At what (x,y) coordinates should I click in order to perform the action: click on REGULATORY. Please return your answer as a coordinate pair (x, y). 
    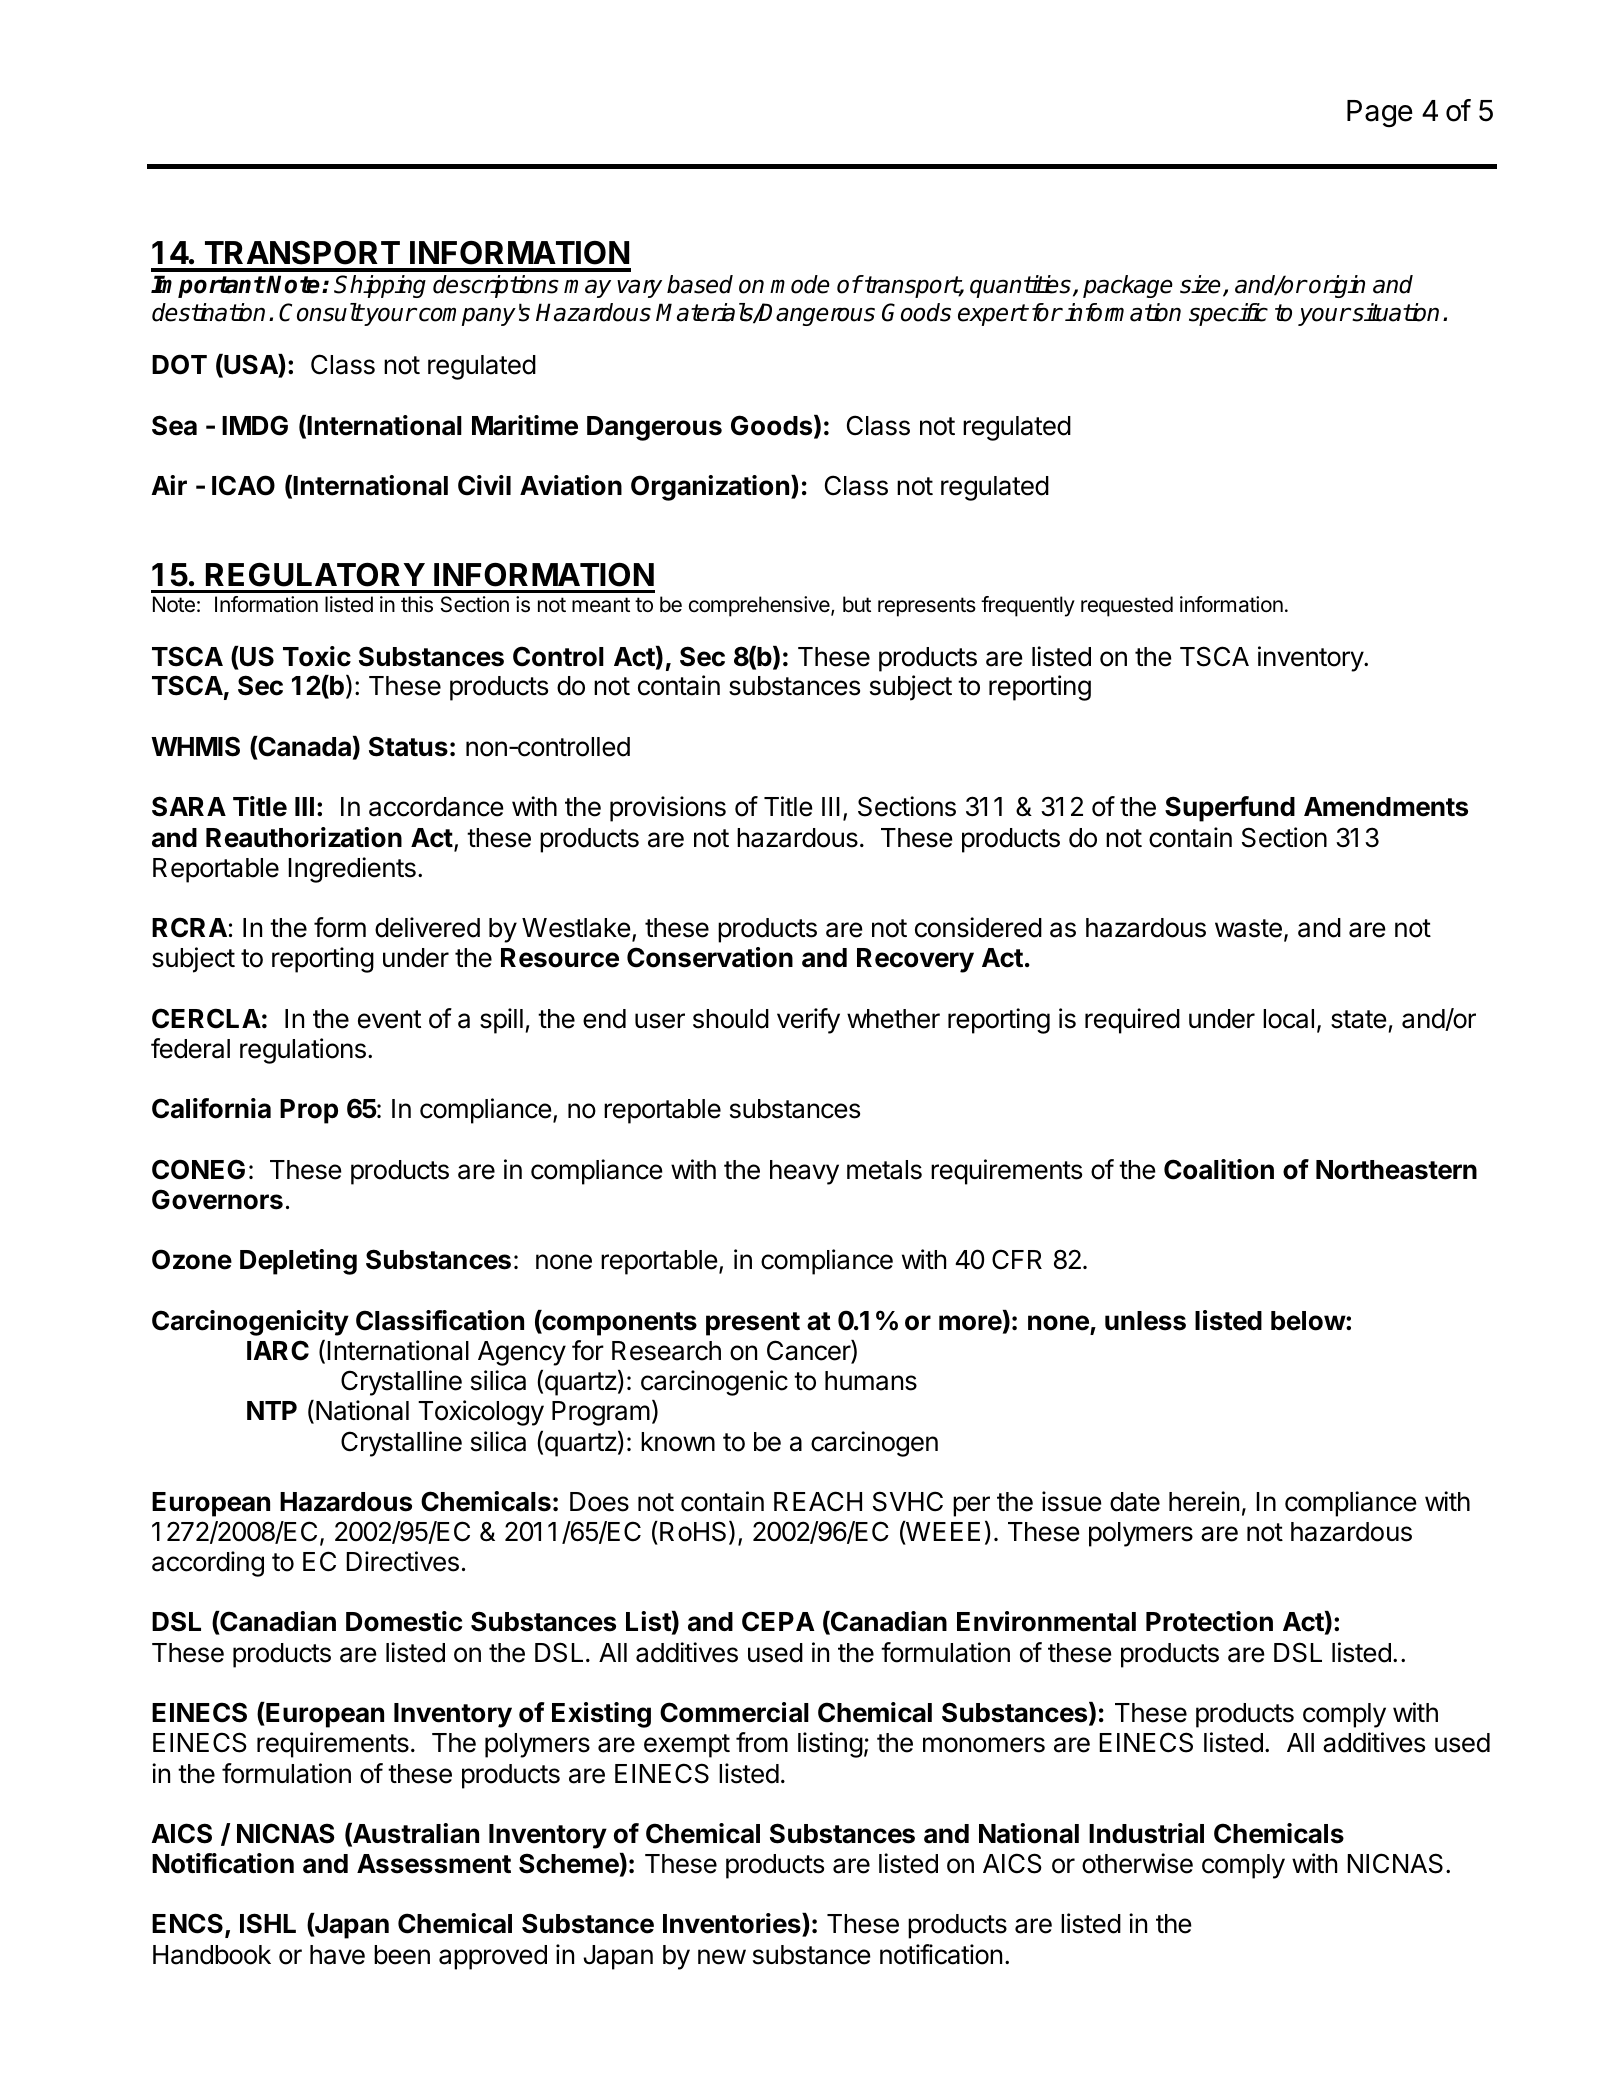
    Looking at the image, I should click on (315, 574).
